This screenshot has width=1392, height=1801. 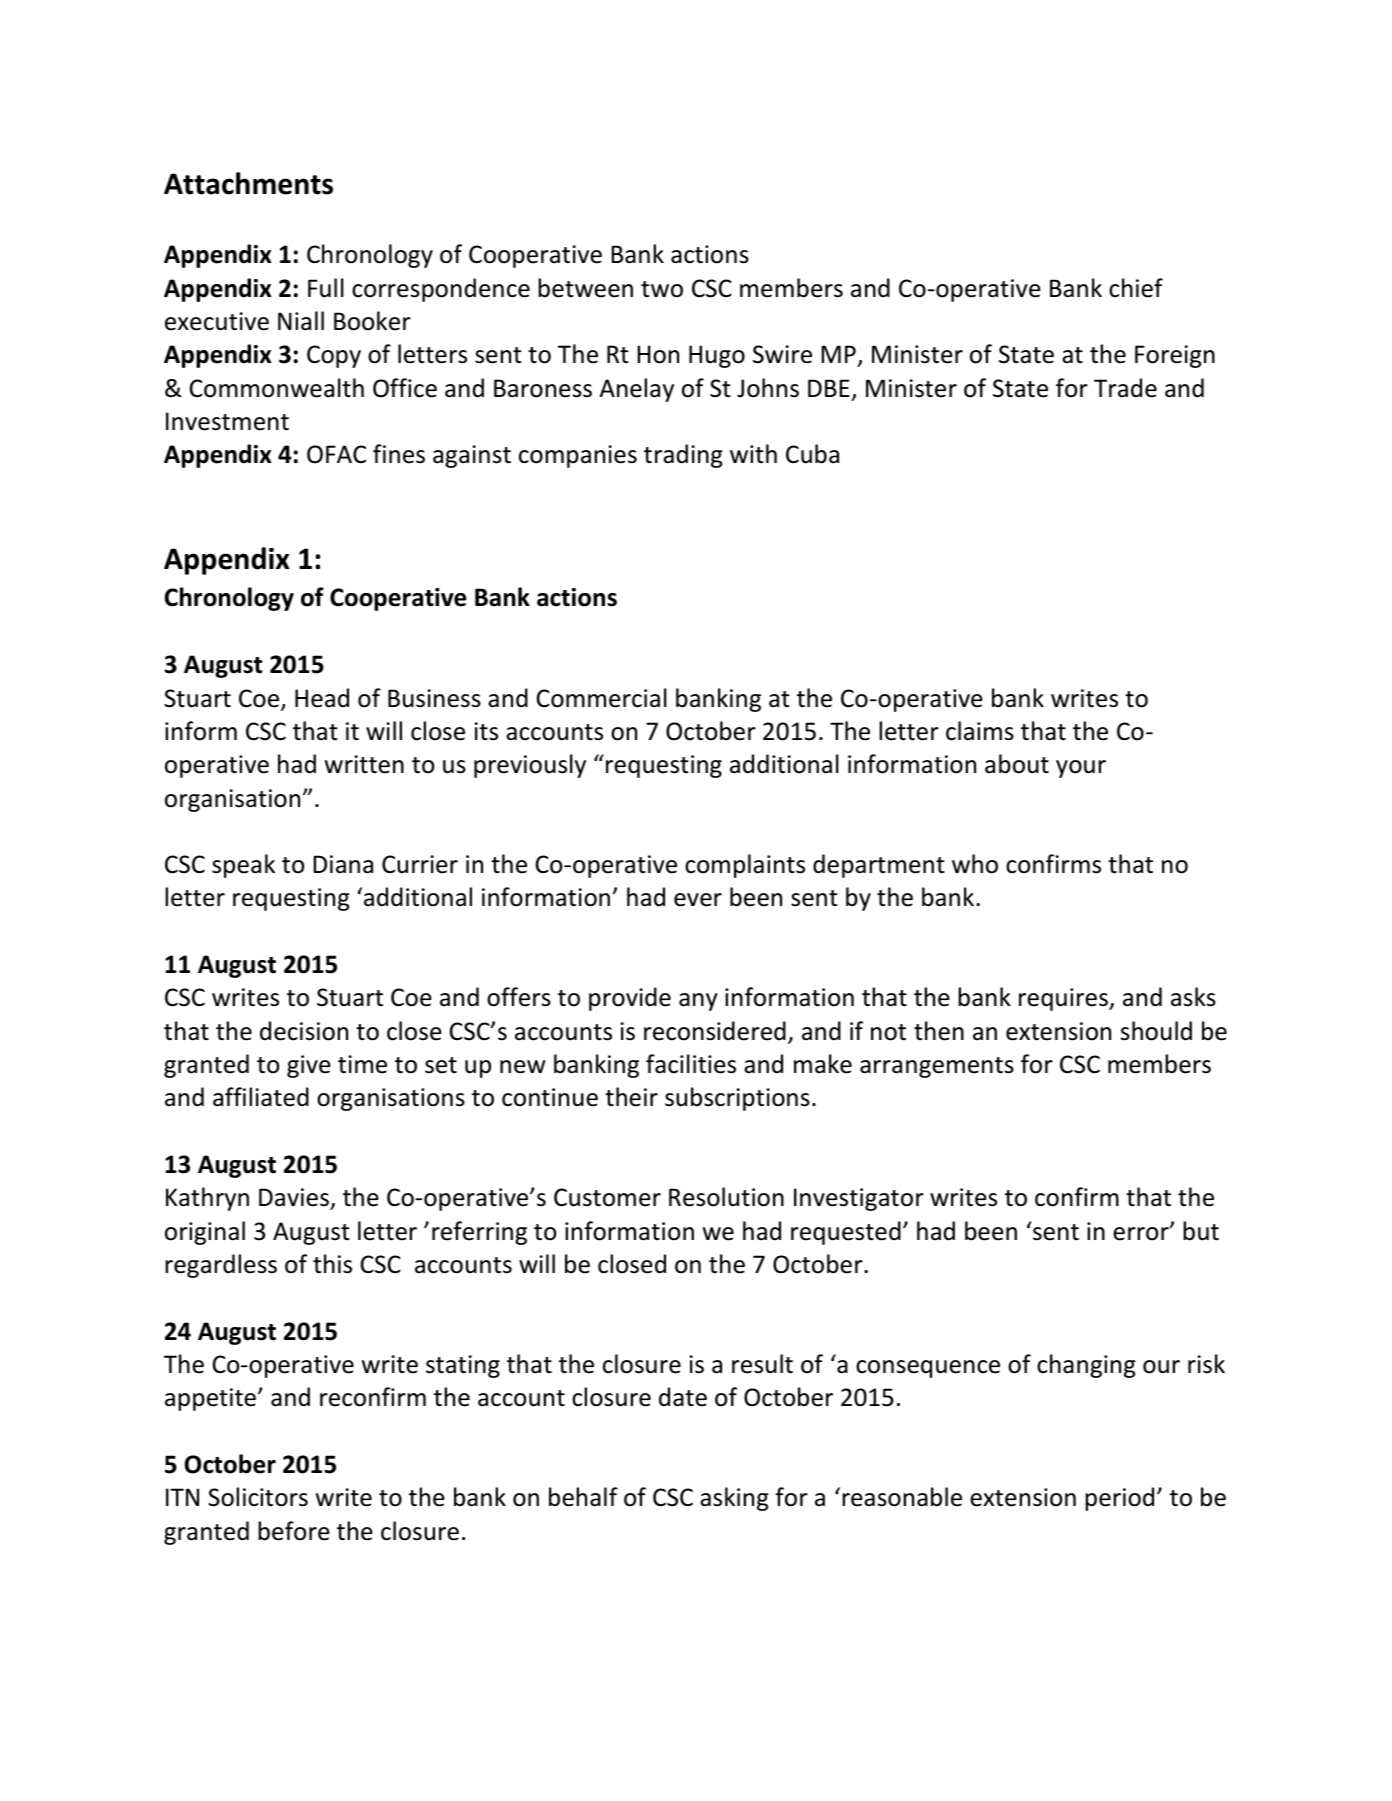 What do you see at coordinates (745, 866) in the screenshot?
I see `complaints` at bounding box center [745, 866].
